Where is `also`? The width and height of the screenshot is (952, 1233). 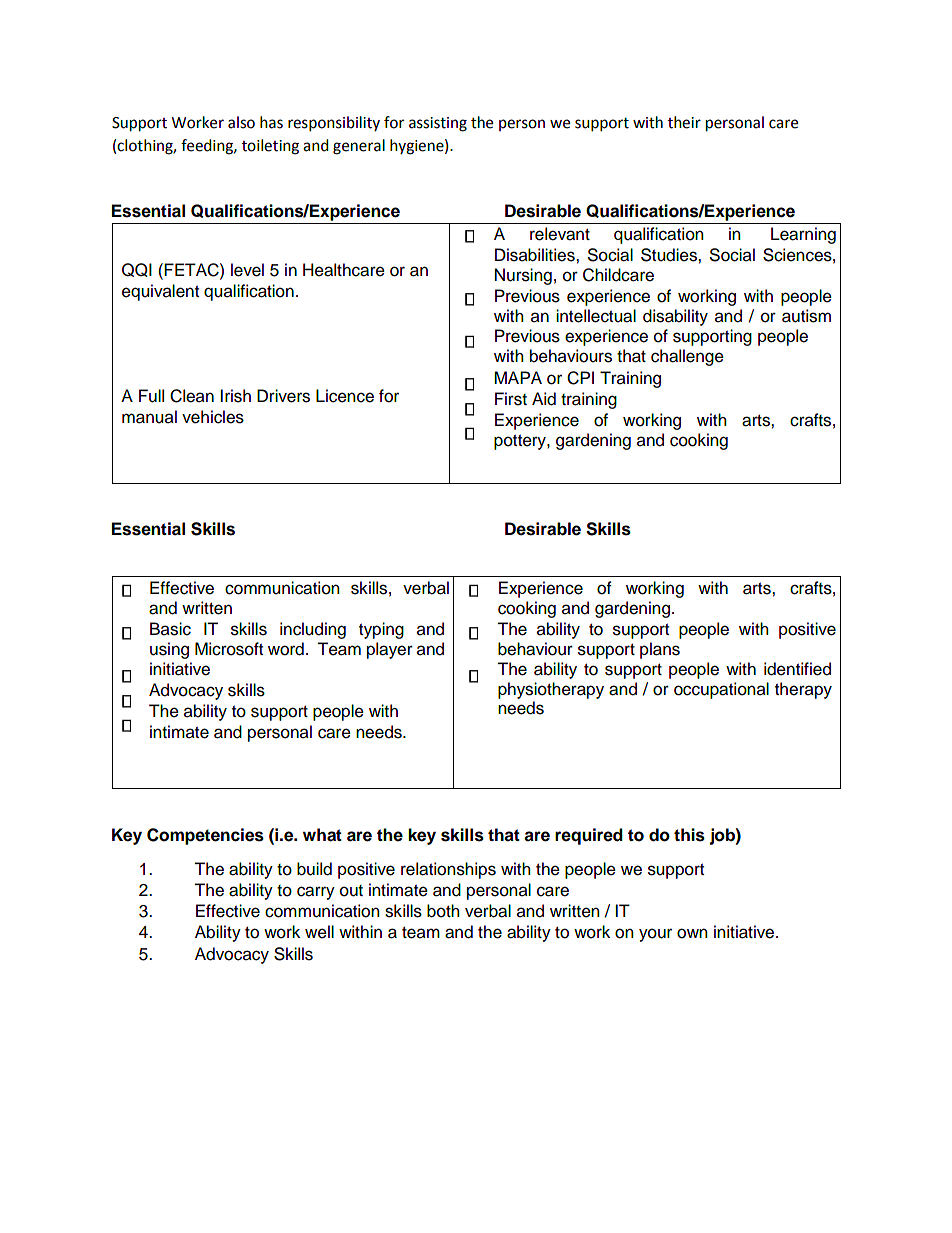
also is located at coordinates (241, 122).
